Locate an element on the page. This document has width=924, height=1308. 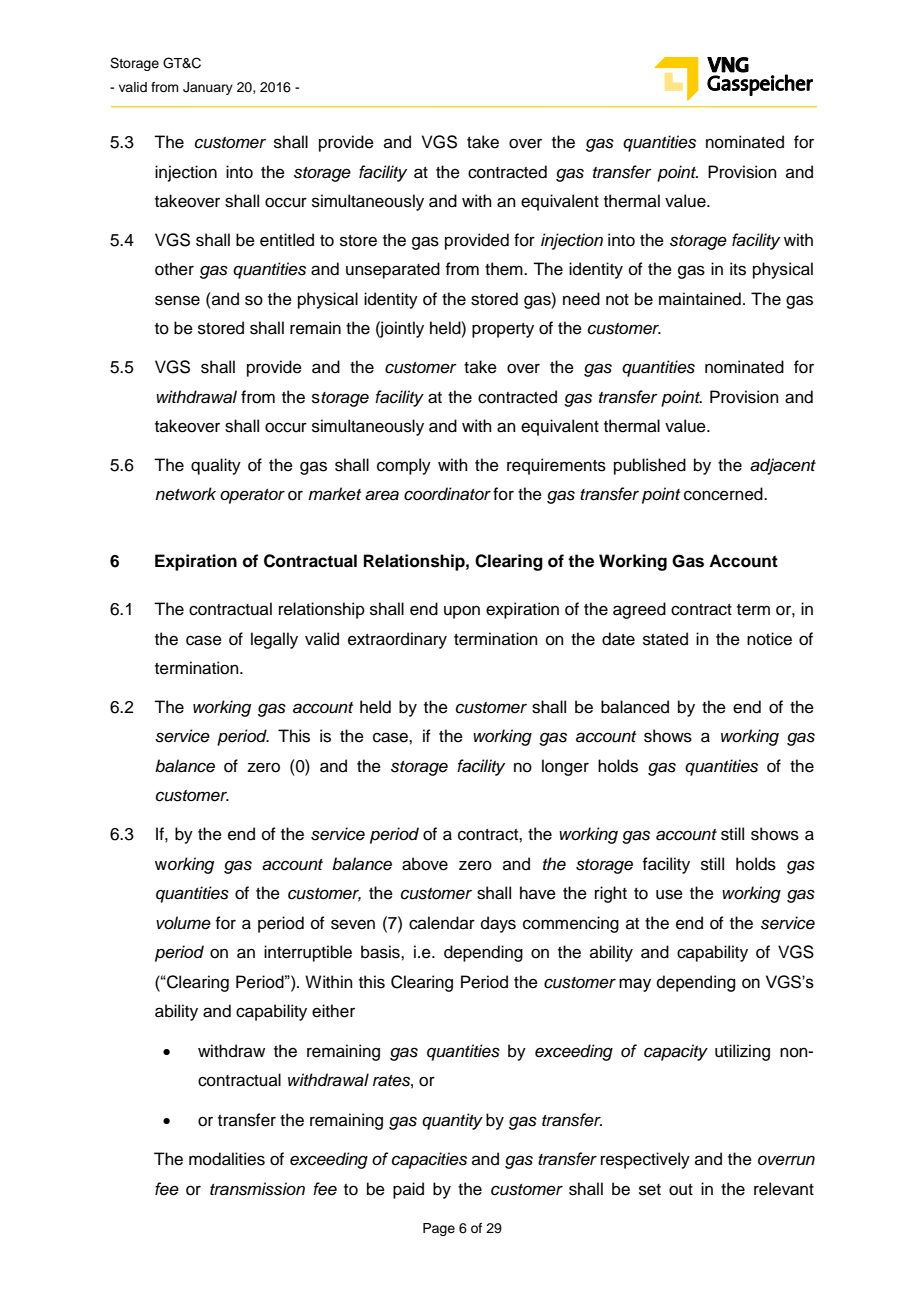
longer is located at coordinates (565, 767).
